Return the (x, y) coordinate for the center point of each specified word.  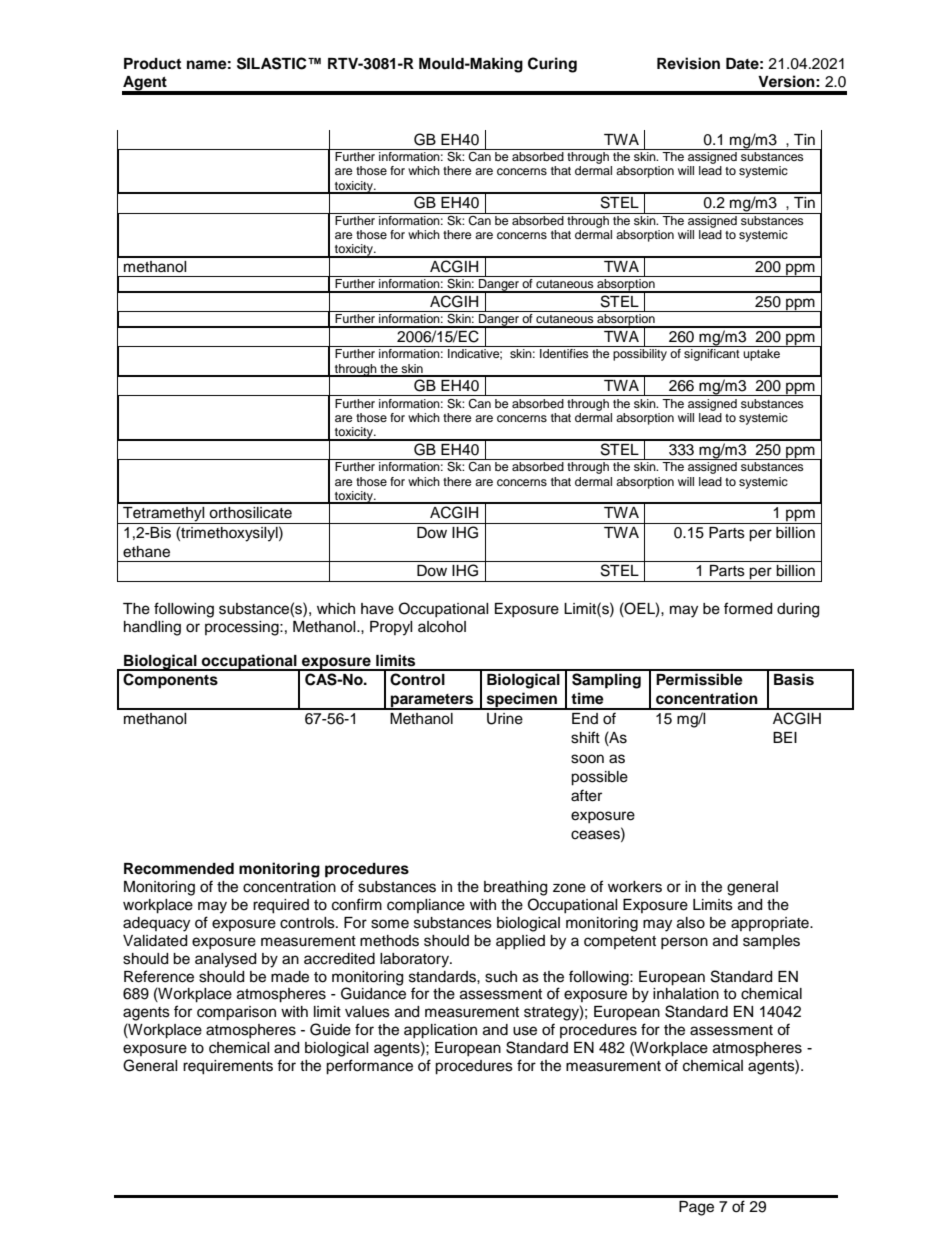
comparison (236, 1013)
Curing (552, 65)
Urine (505, 719)
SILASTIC (273, 63)
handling (152, 628)
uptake (761, 355)
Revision (688, 63)
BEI (785, 737)
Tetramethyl (164, 515)
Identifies (564, 353)
